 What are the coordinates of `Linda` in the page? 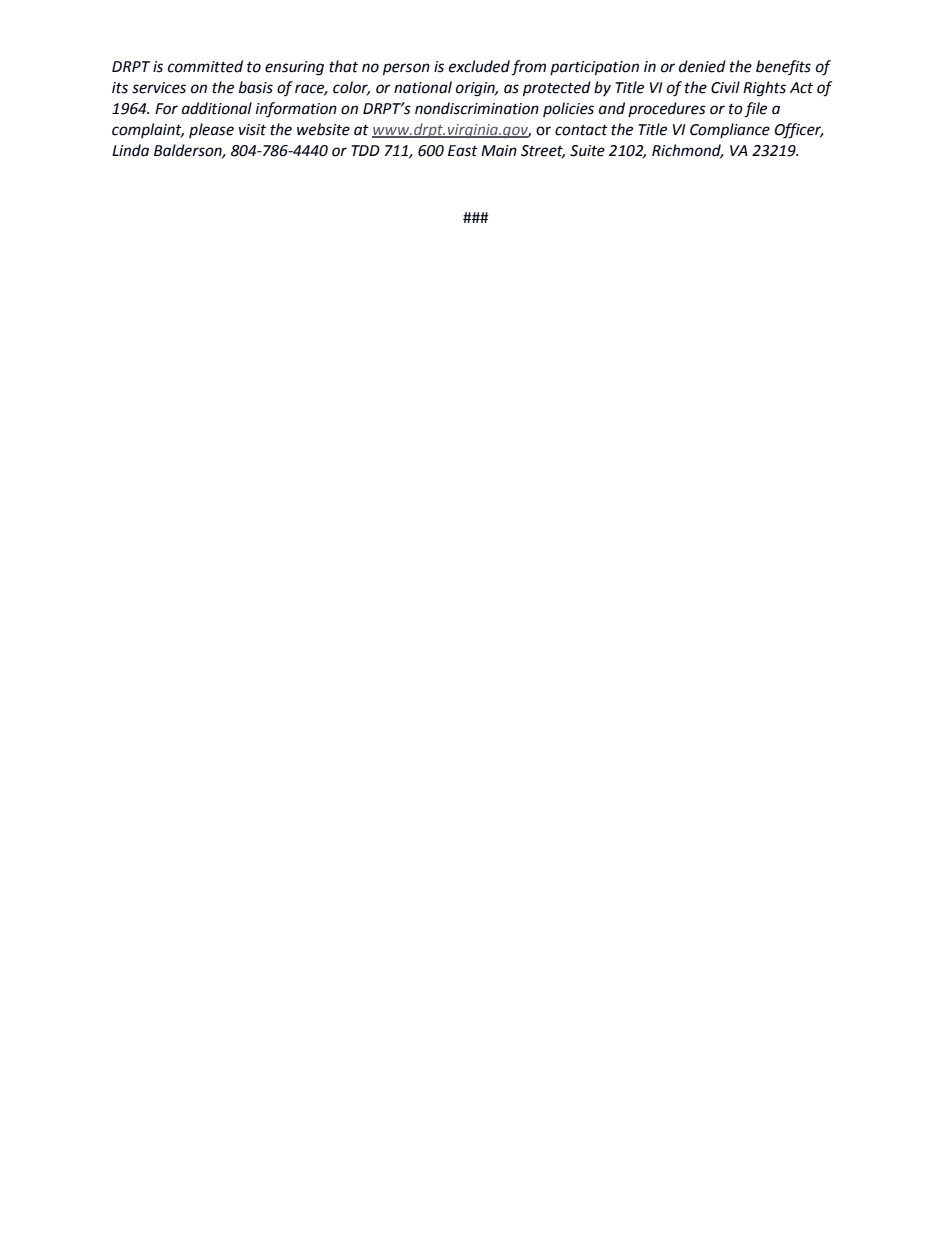 It's located at (130, 150).
